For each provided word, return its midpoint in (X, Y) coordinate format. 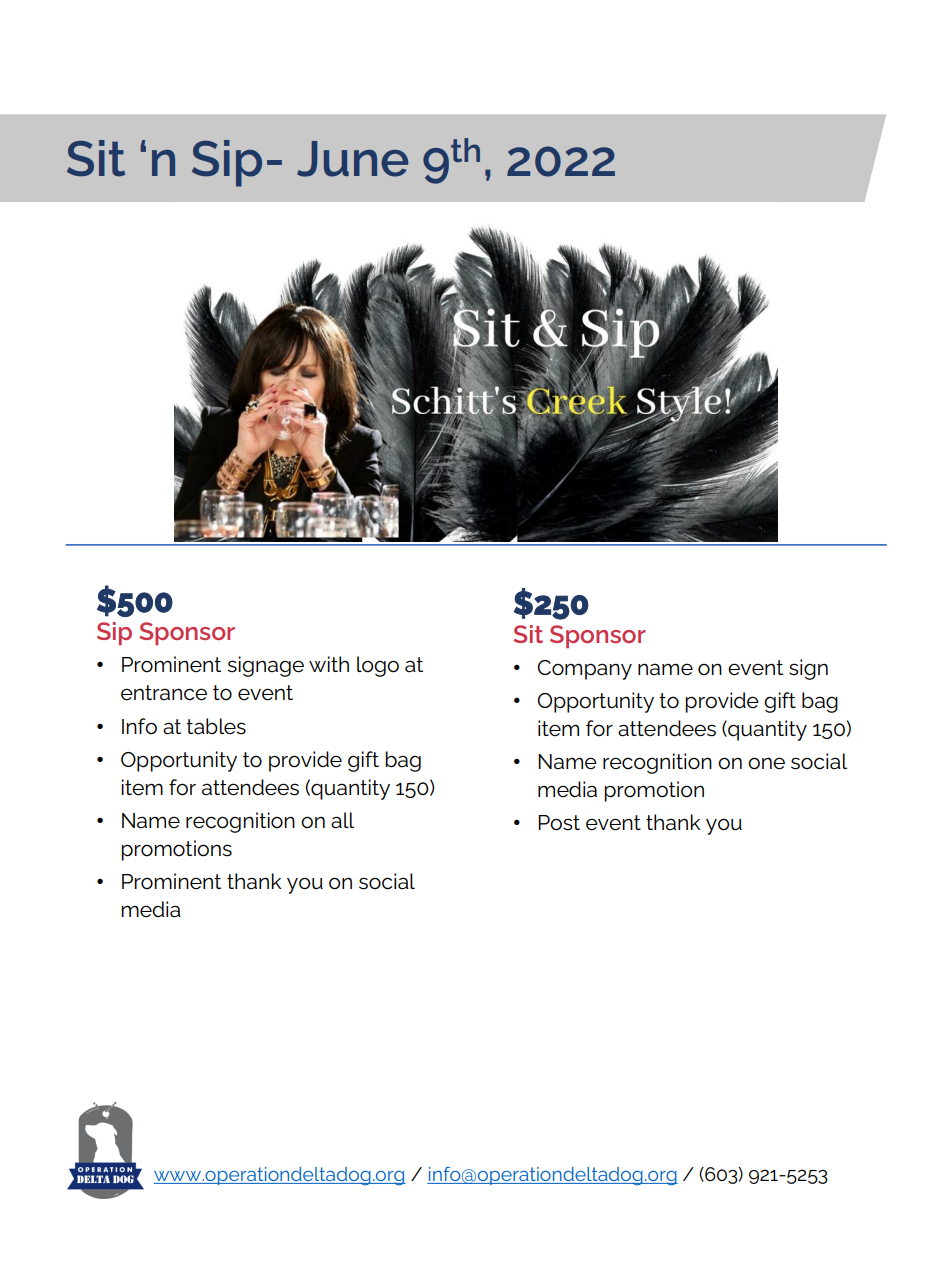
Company (584, 670)
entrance (164, 693)
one (766, 763)
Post (559, 823)
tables (216, 726)
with (329, 664)
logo (378, 666)
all (342, 820)
